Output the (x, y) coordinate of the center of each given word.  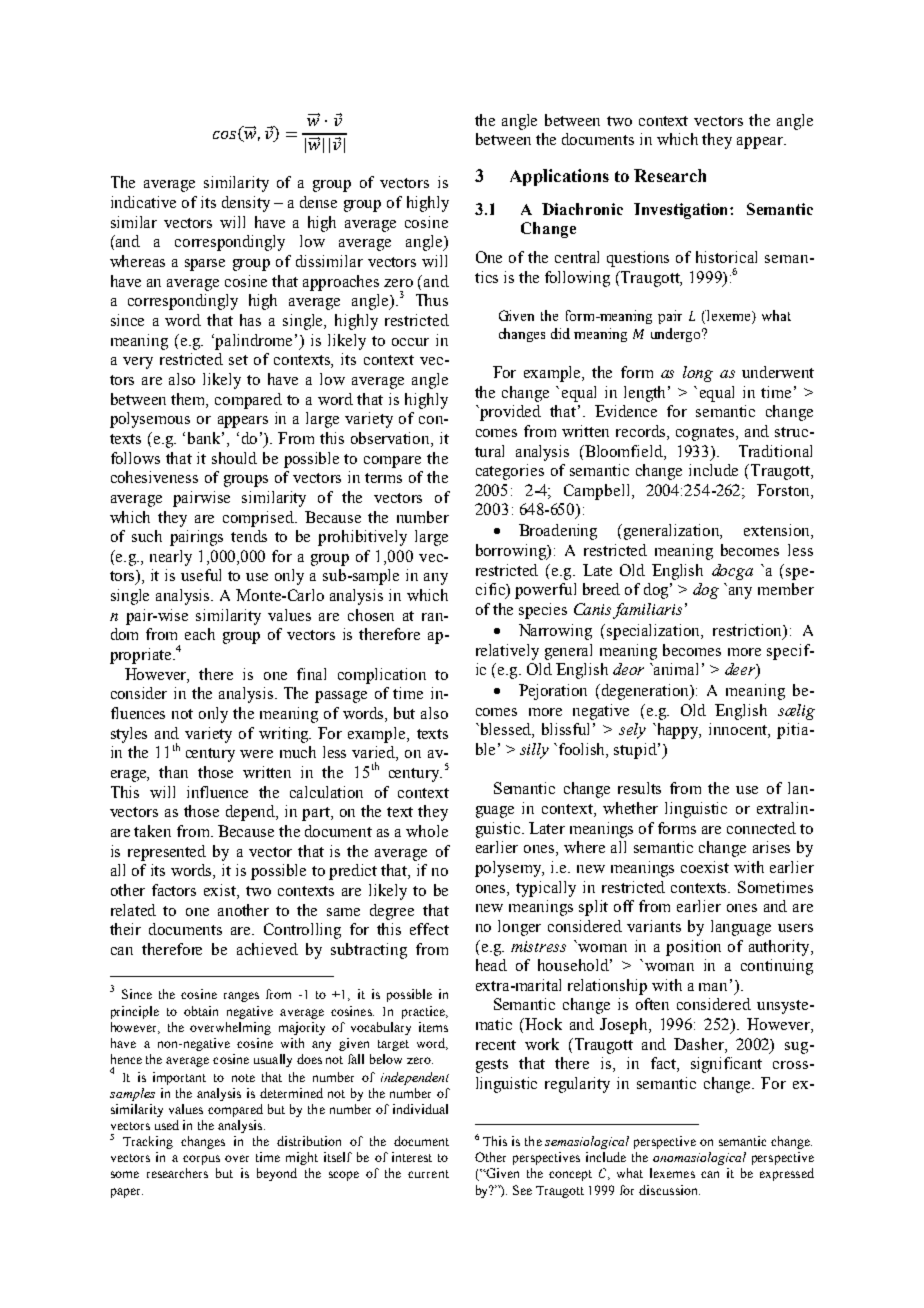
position (693, 948)
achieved (267, 949)
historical (726, 257)
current (428, 1174)
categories (510, 472)
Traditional (775, 451)
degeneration (647, 692)
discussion (669, 1190)
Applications (559, 177)
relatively (507, 652)
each (200, 634)
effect (429, 929)
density (246, 204)
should (234, 458)
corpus (201, 1160)
